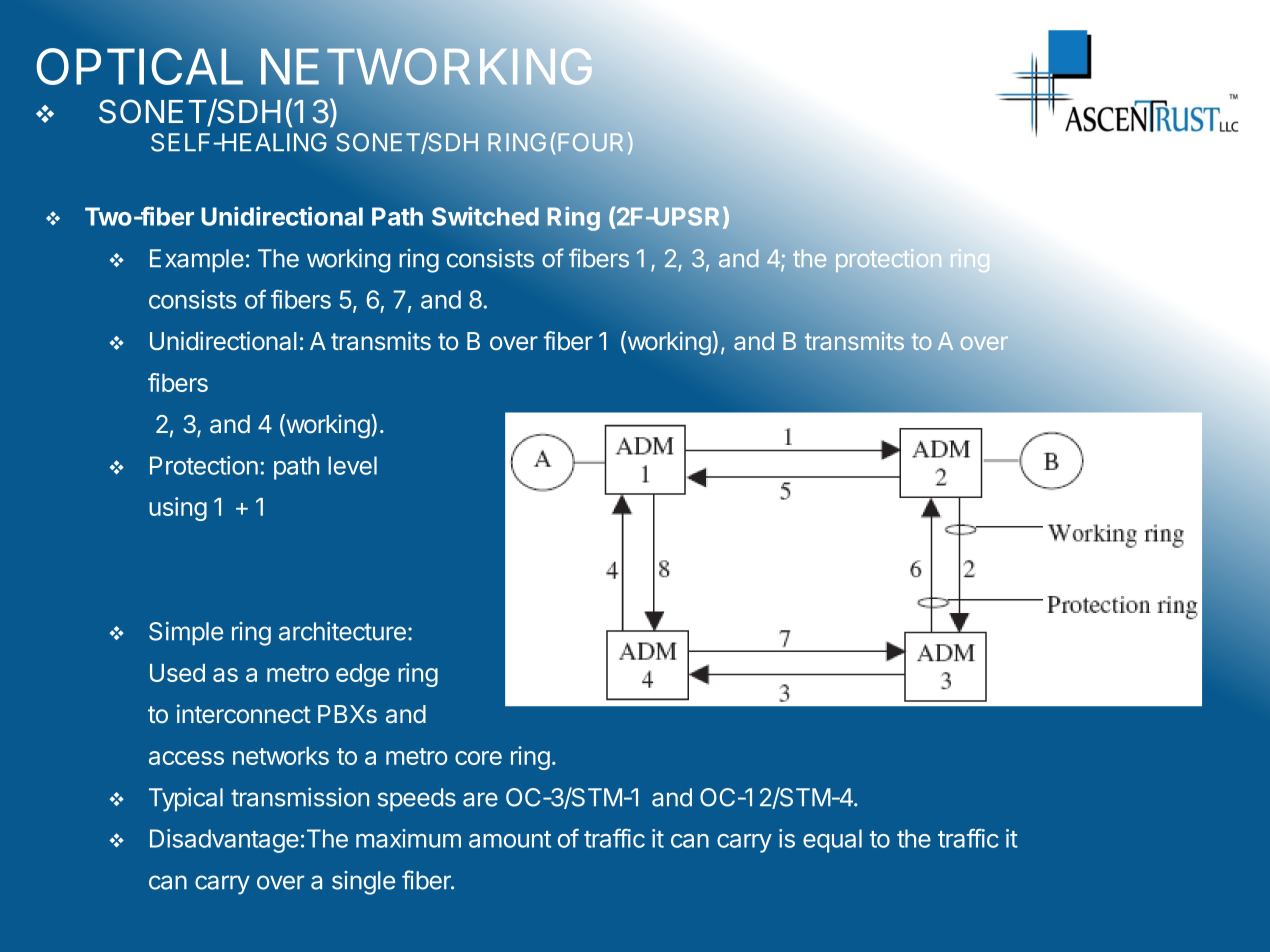  I want to click on amount, so click(510, 839).
